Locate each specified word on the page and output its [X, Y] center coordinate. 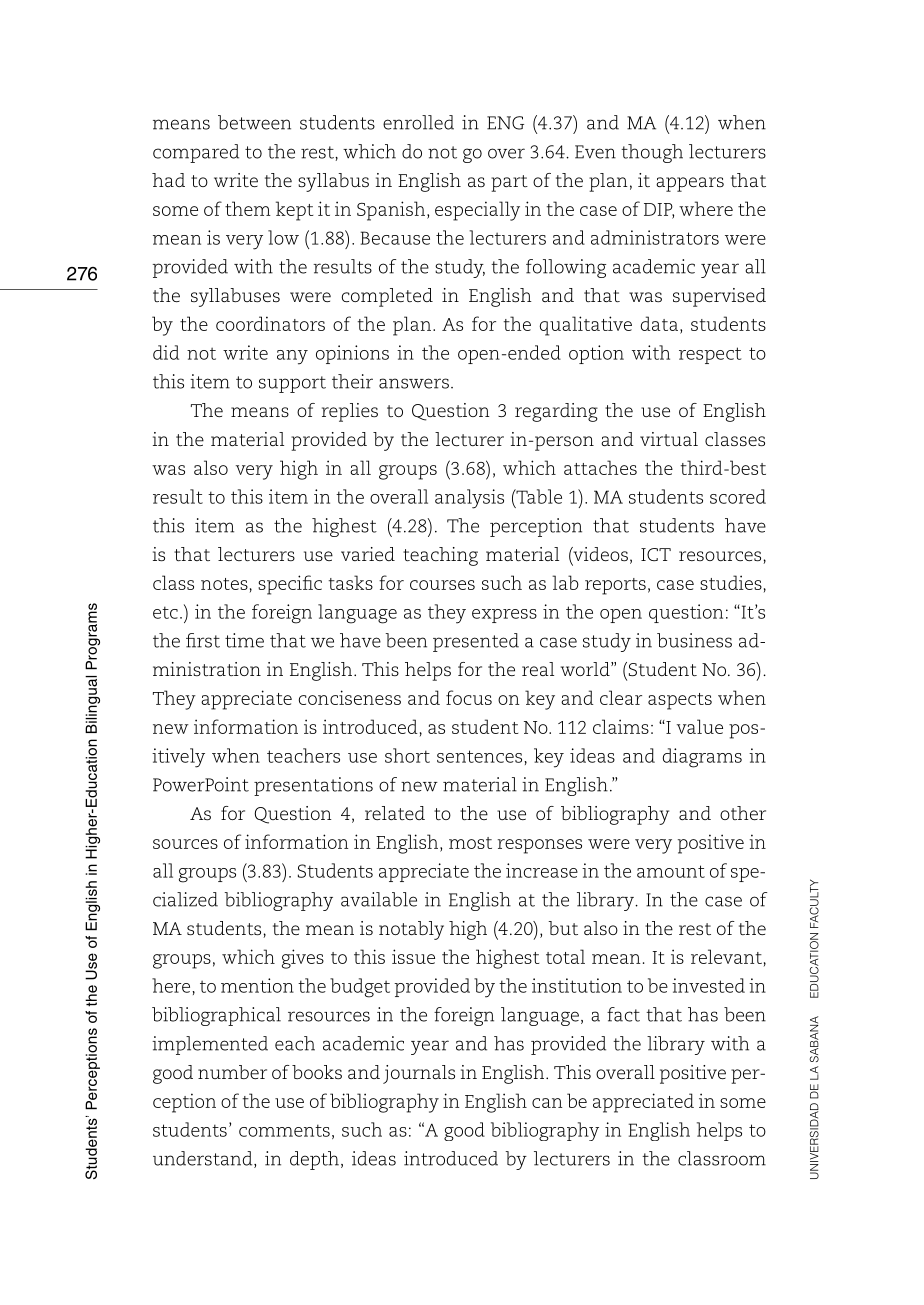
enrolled [418, 122]
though [652, 153]
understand [204, 1159]
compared [196, 153]
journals [419, 1074]
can [547, 1103]
